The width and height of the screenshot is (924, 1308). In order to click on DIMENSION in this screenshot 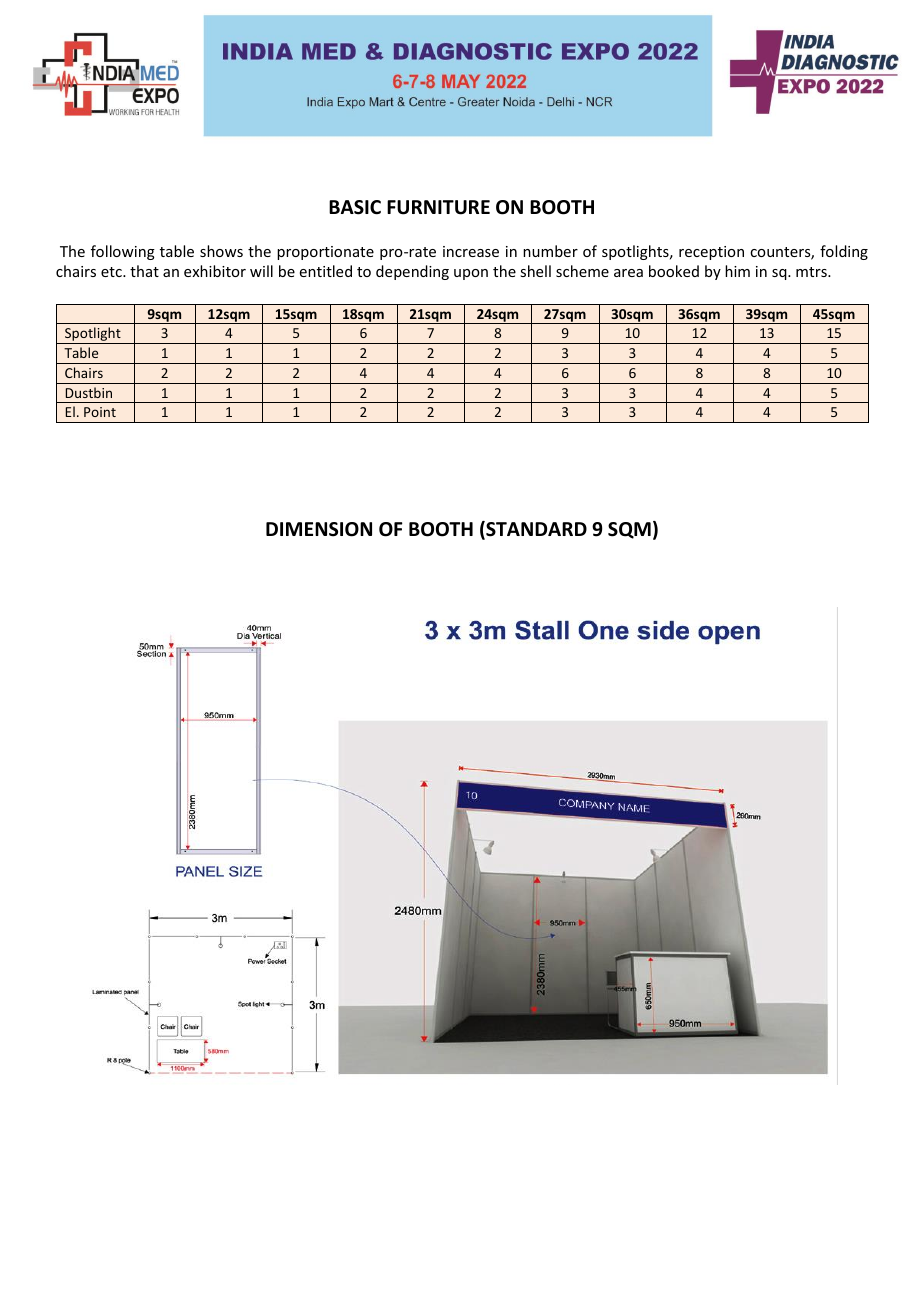, I will do `click(319, 529)`.
